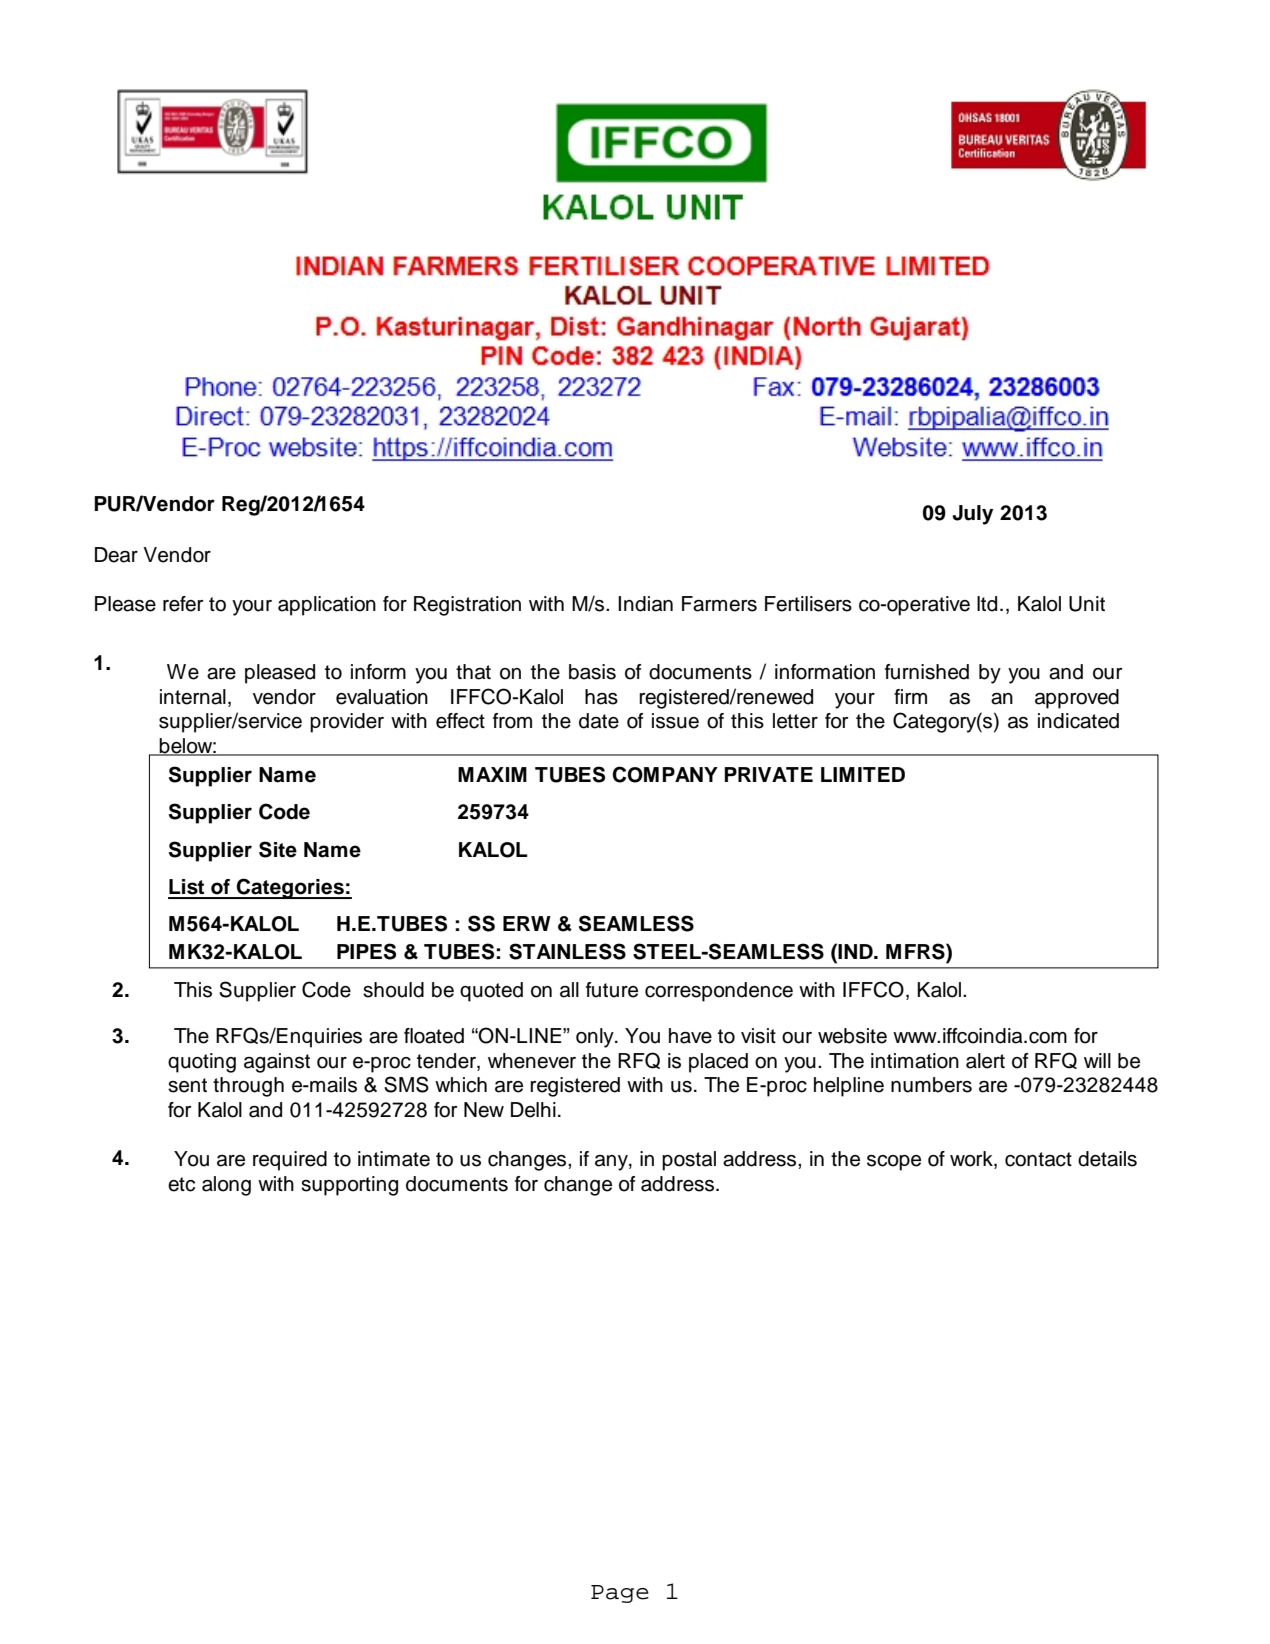 The image size is (1270, 1644). Describe the element at coordinates (985, 1061) in the screenshot. I see `alert` at that location.
